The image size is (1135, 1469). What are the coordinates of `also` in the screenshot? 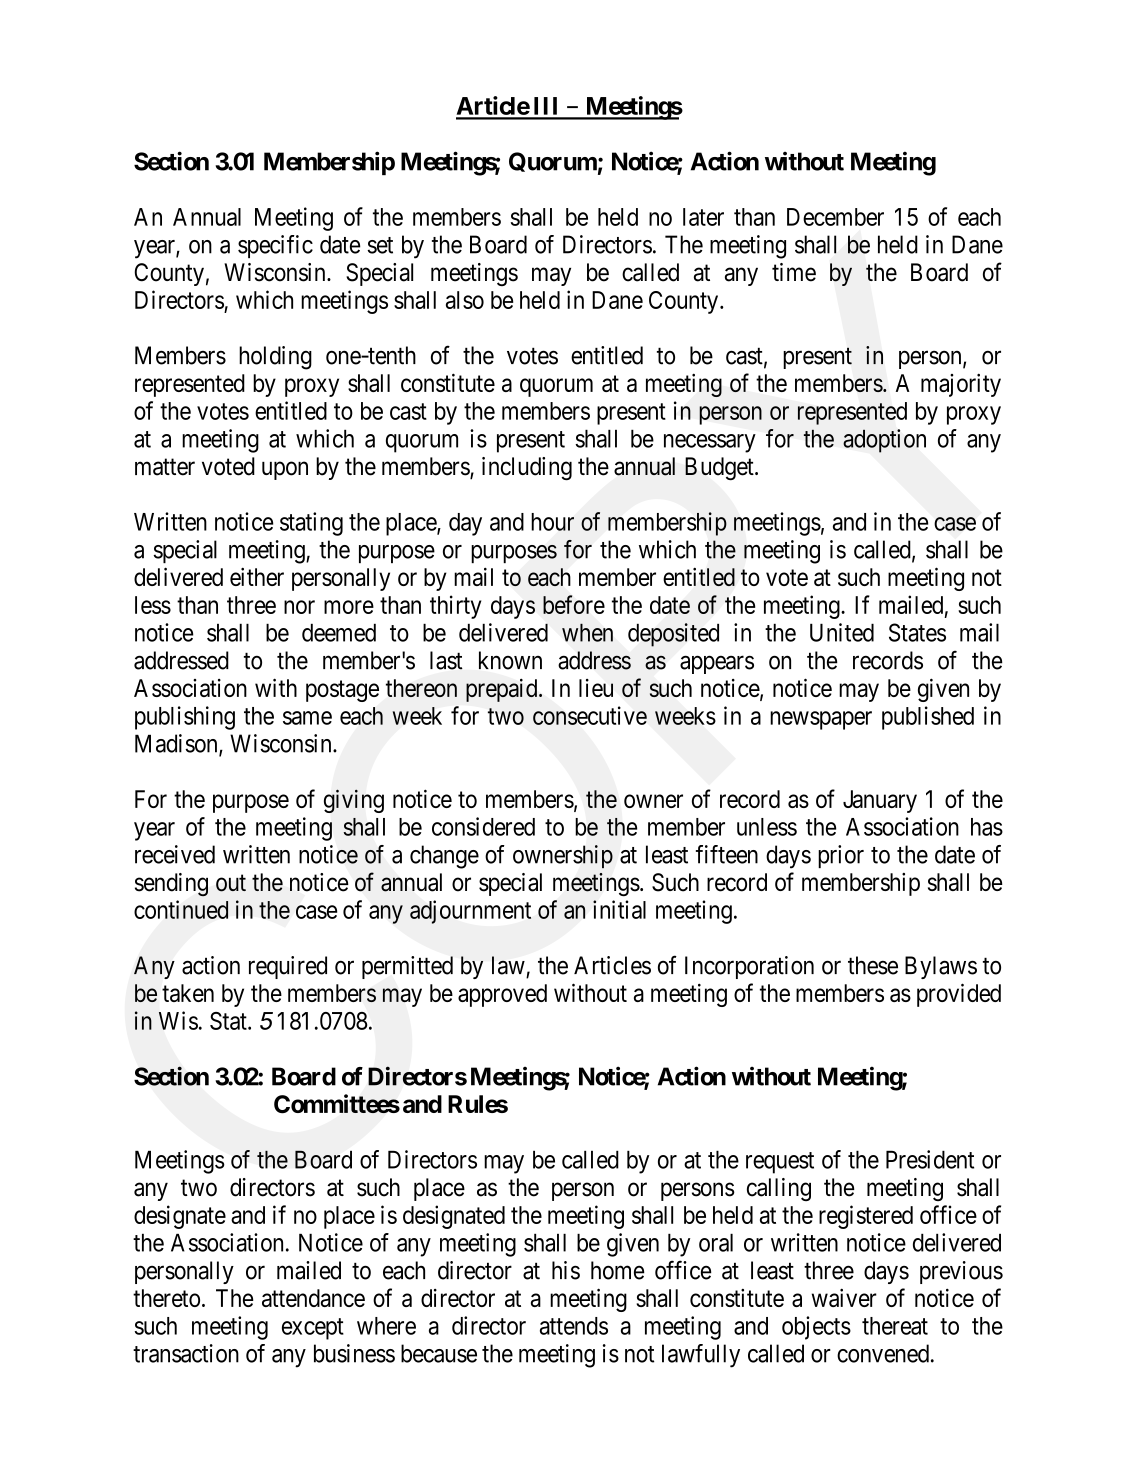 It's located at (465, 300).
